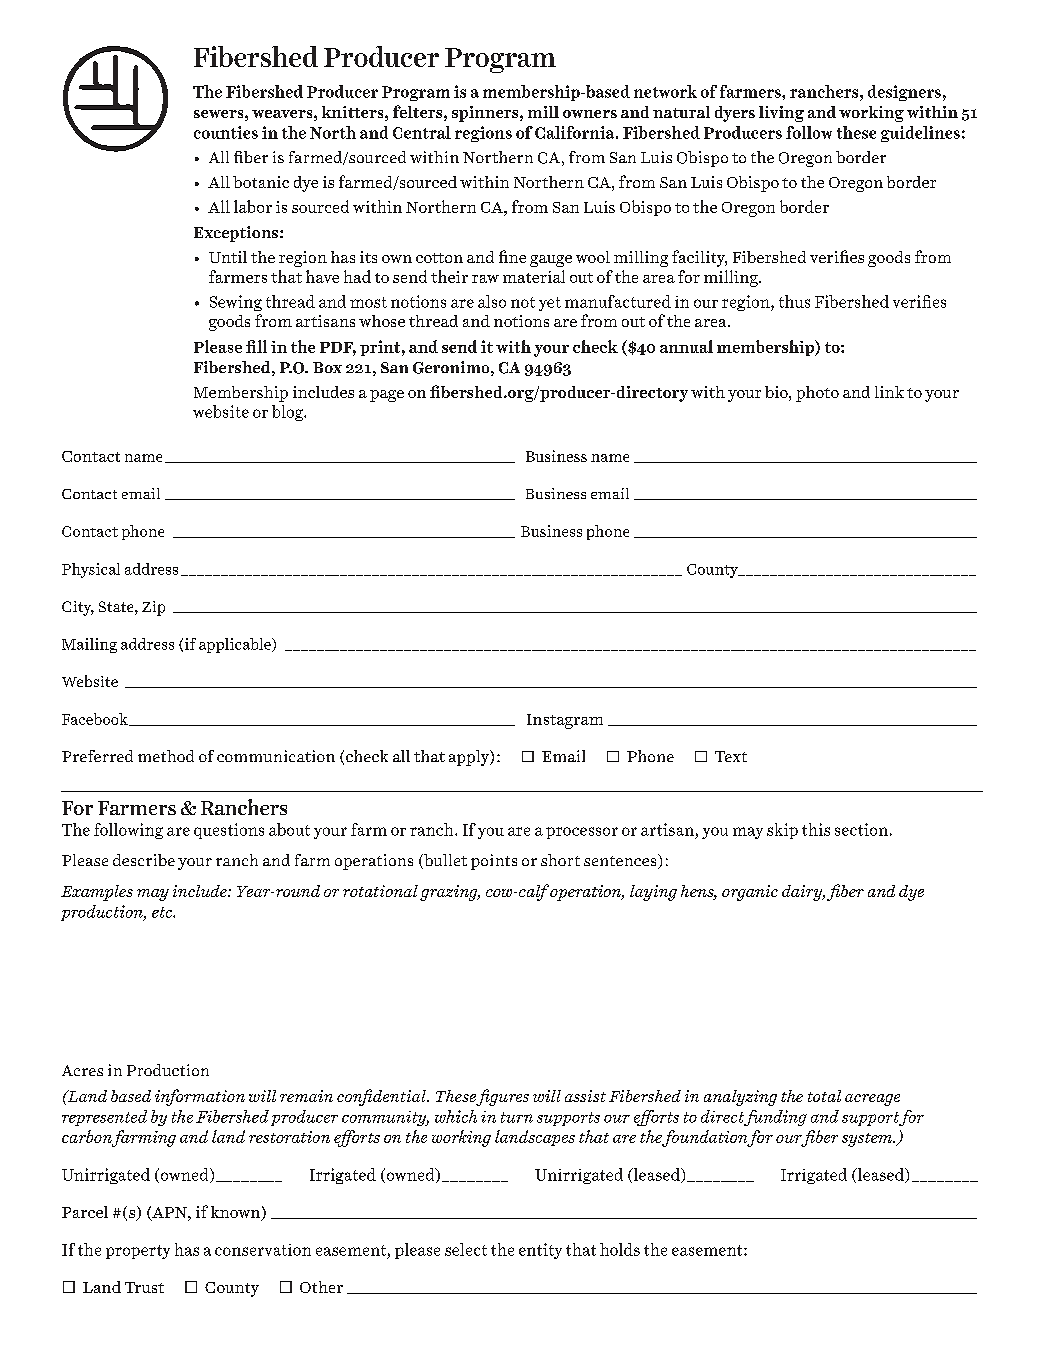  Describe the element at coordinates (138, 1252) in the screenshot. I see `property` at that location.
